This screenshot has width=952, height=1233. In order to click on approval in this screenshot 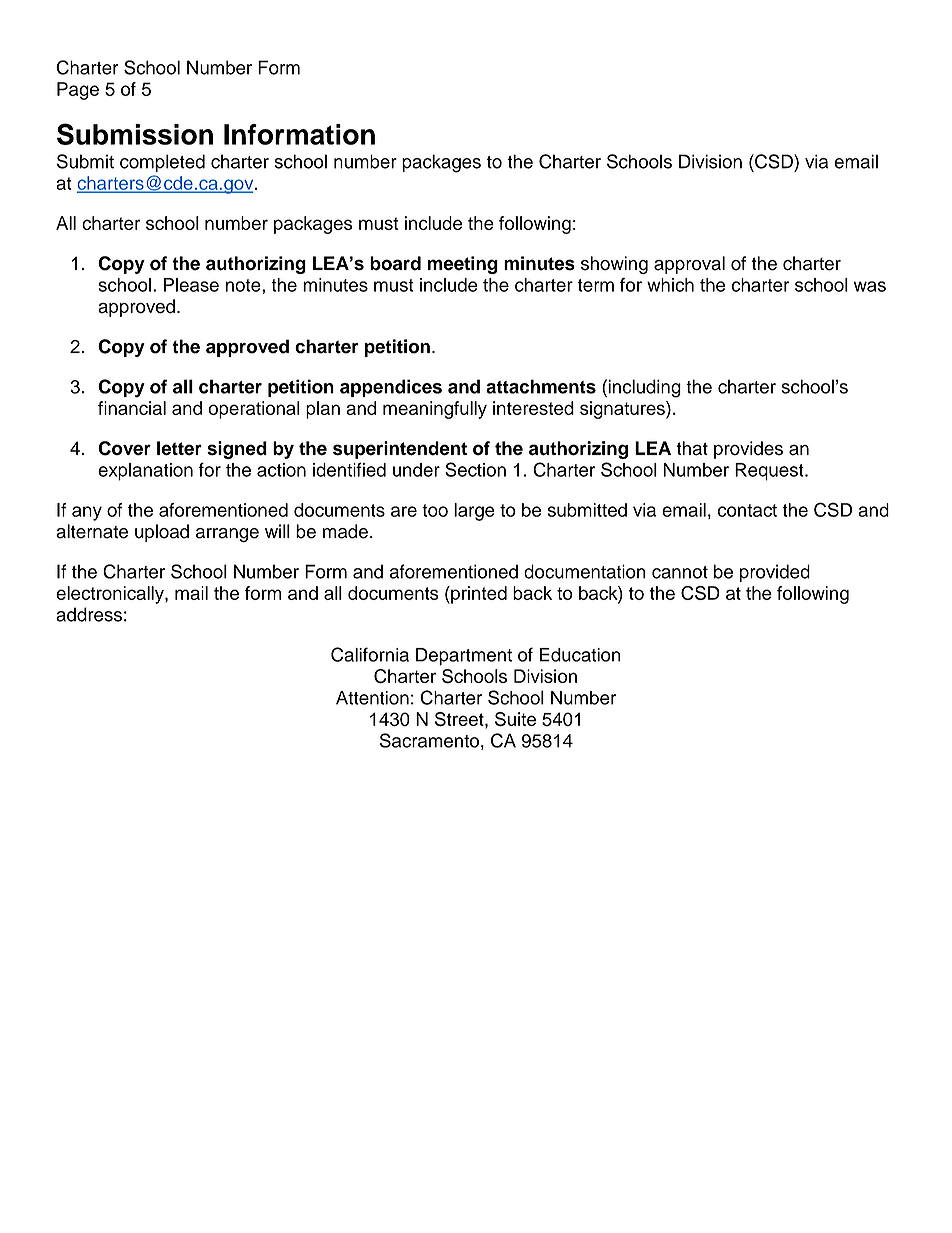, I will do `click(689, 265)`.
